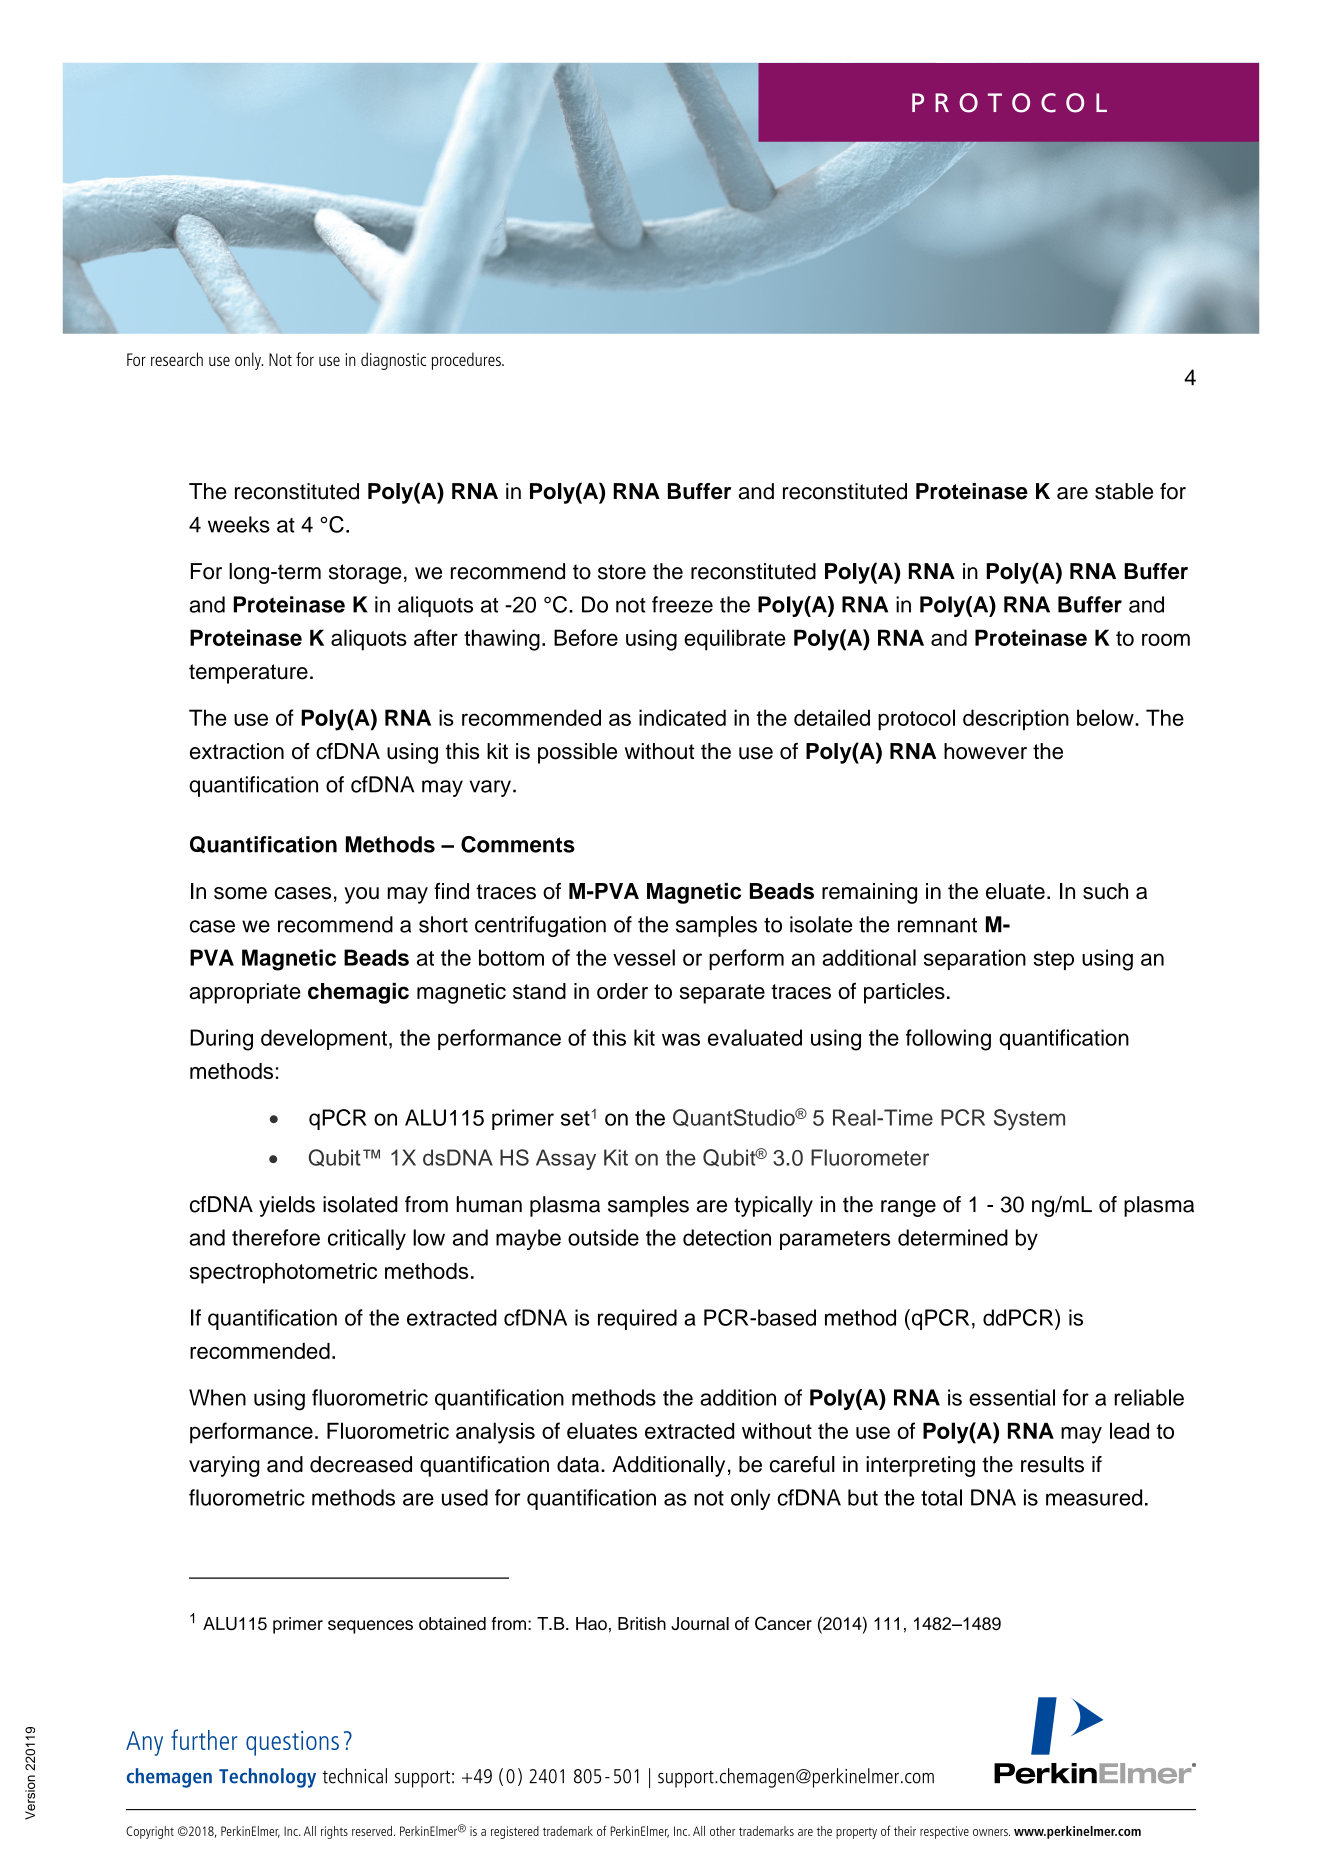 This screenshot has height=1870, width=1322. I want to click on vessel, so click(644, 957).
